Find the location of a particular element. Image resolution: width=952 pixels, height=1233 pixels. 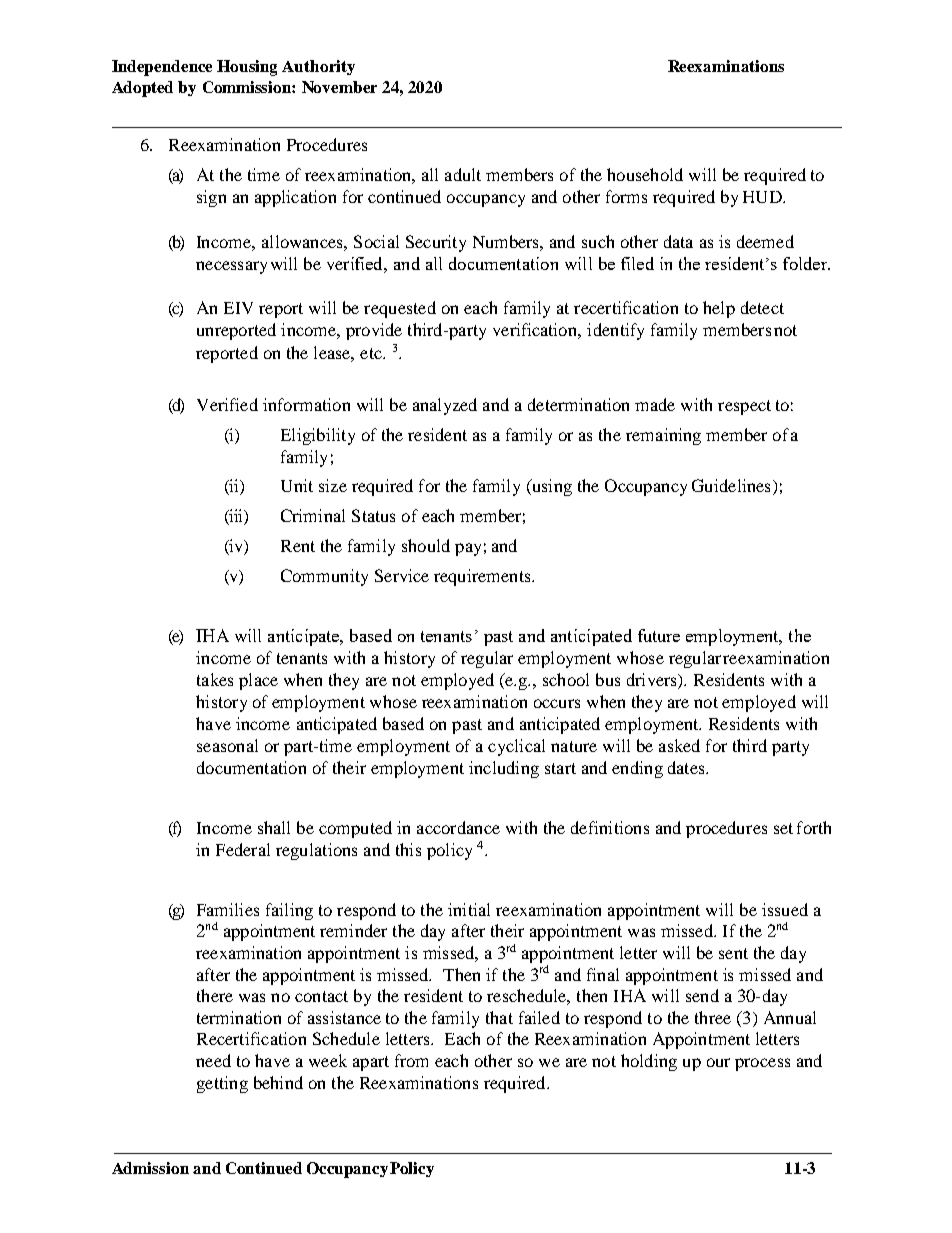

getting is located at coordinates (222, 1084).
